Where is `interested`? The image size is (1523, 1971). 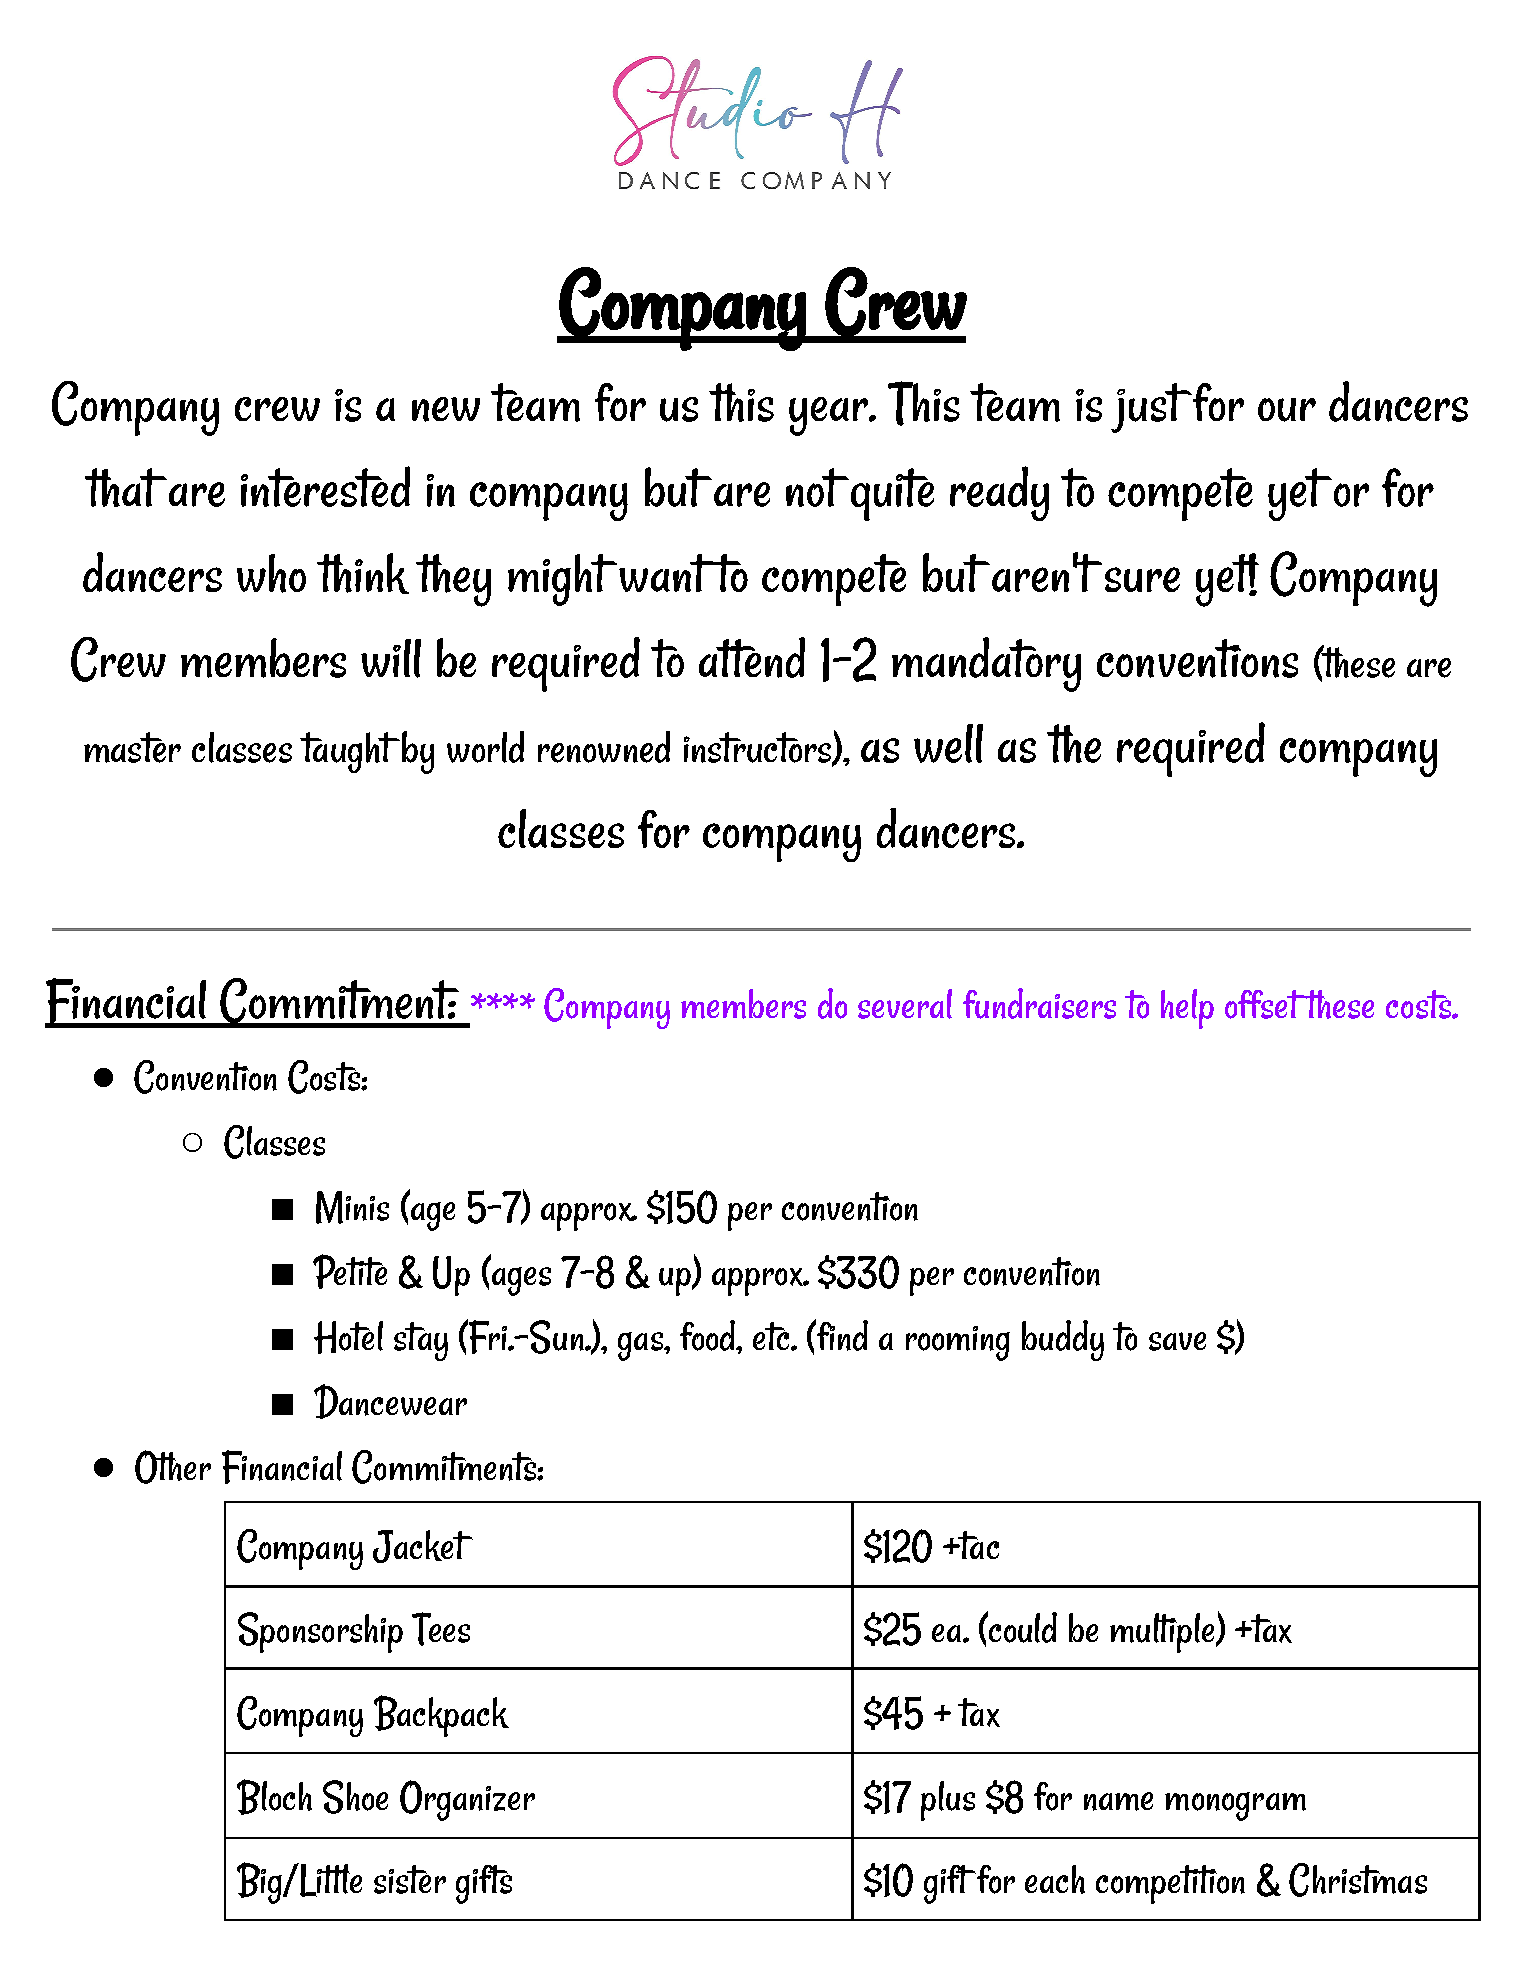 interested is located at coordinates (325, 486).
